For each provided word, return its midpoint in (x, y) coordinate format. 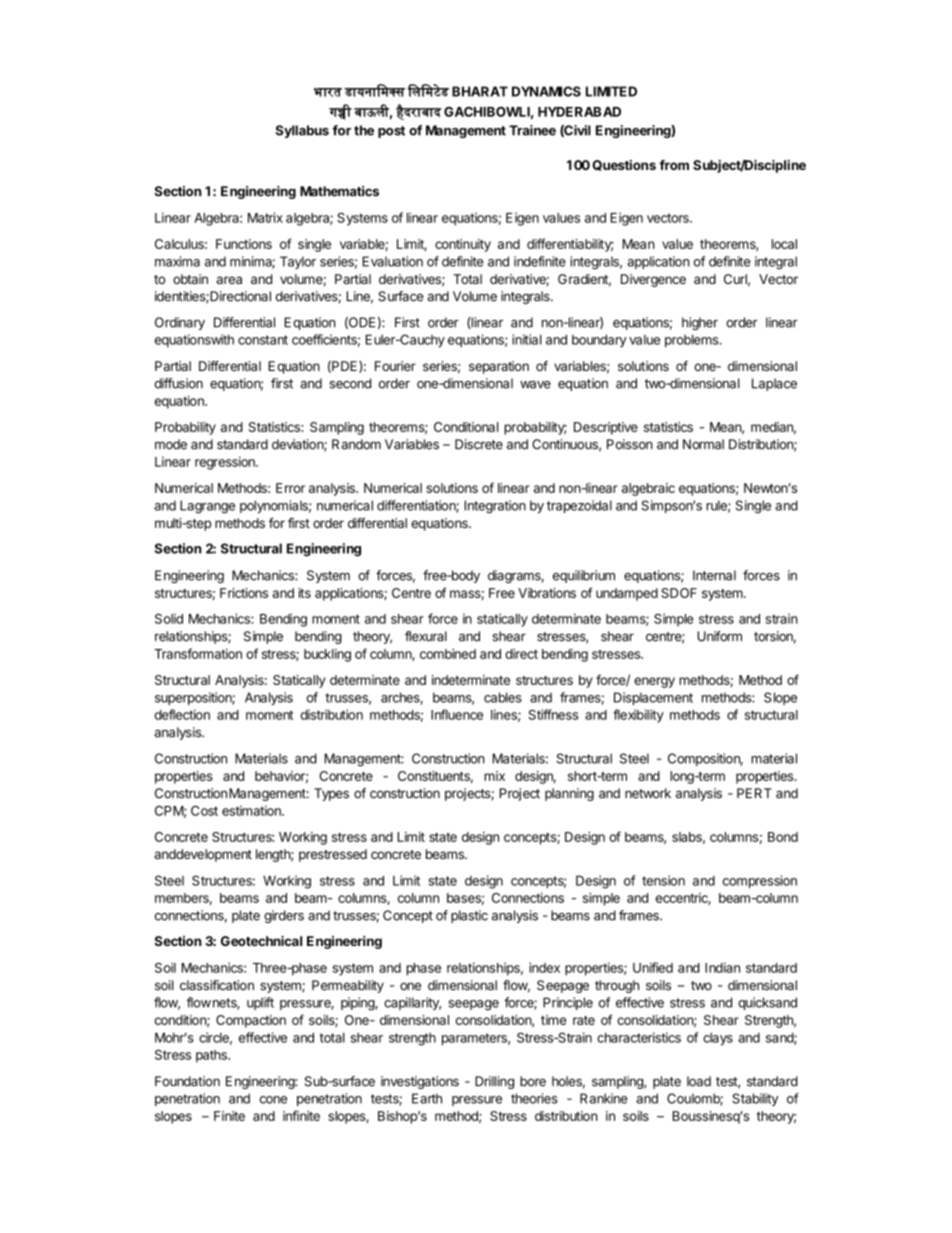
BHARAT (480, 91)
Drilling (494, 1082)
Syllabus (302, 131)
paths (212, 1056)
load (699, 1081)
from (674, 165)
